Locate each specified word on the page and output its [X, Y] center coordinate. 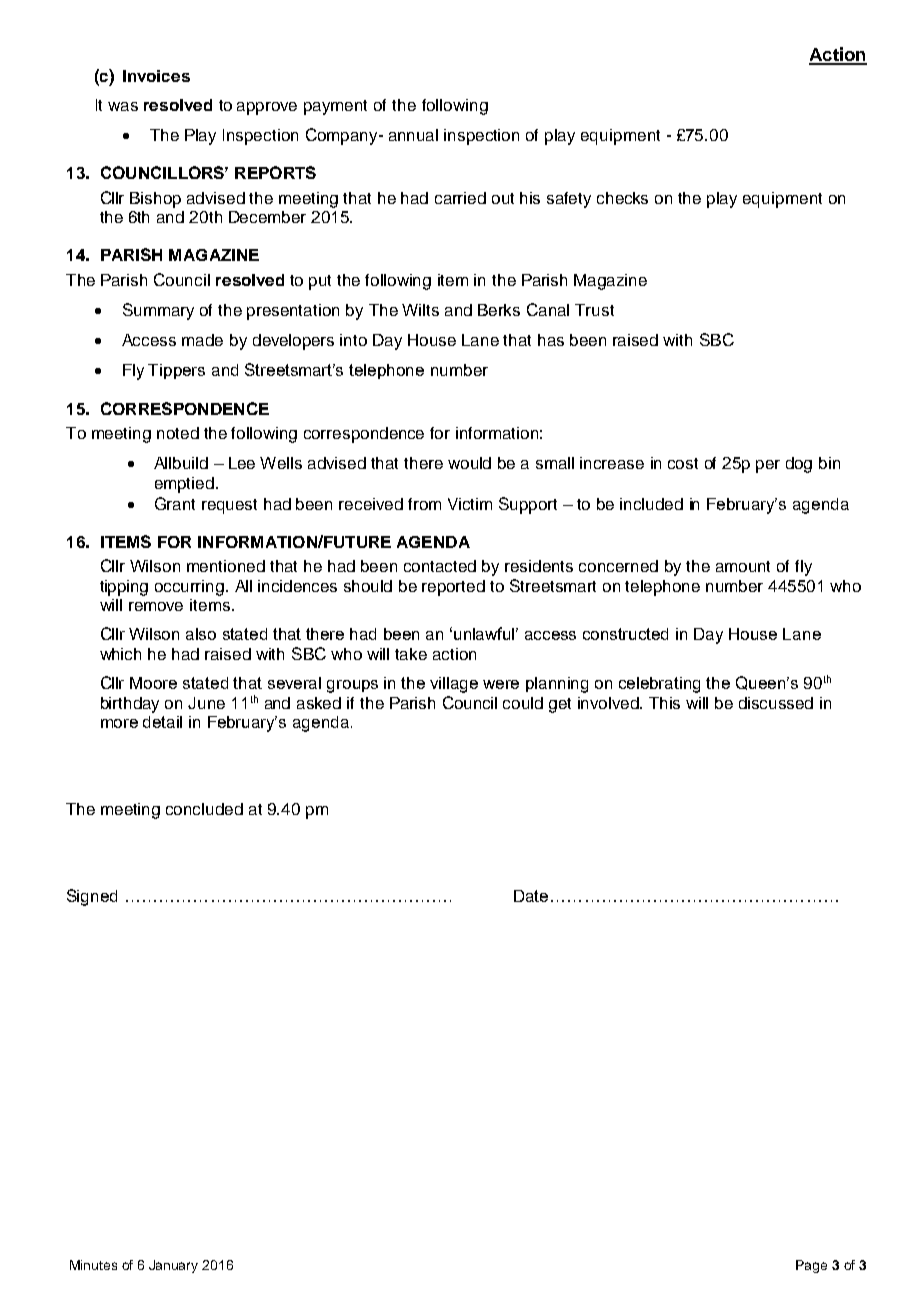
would [469, 463]
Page [811, 1266]
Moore [153, 683]
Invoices [156, 76]
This [664, 703]
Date [531, 896]
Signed [92, 897]
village [454, 685]
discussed [776, 703]
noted [178, 433]
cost [683, 463]
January [173, 1266]
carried [460, 198]
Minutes [93, 1265]
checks [622, 198]
